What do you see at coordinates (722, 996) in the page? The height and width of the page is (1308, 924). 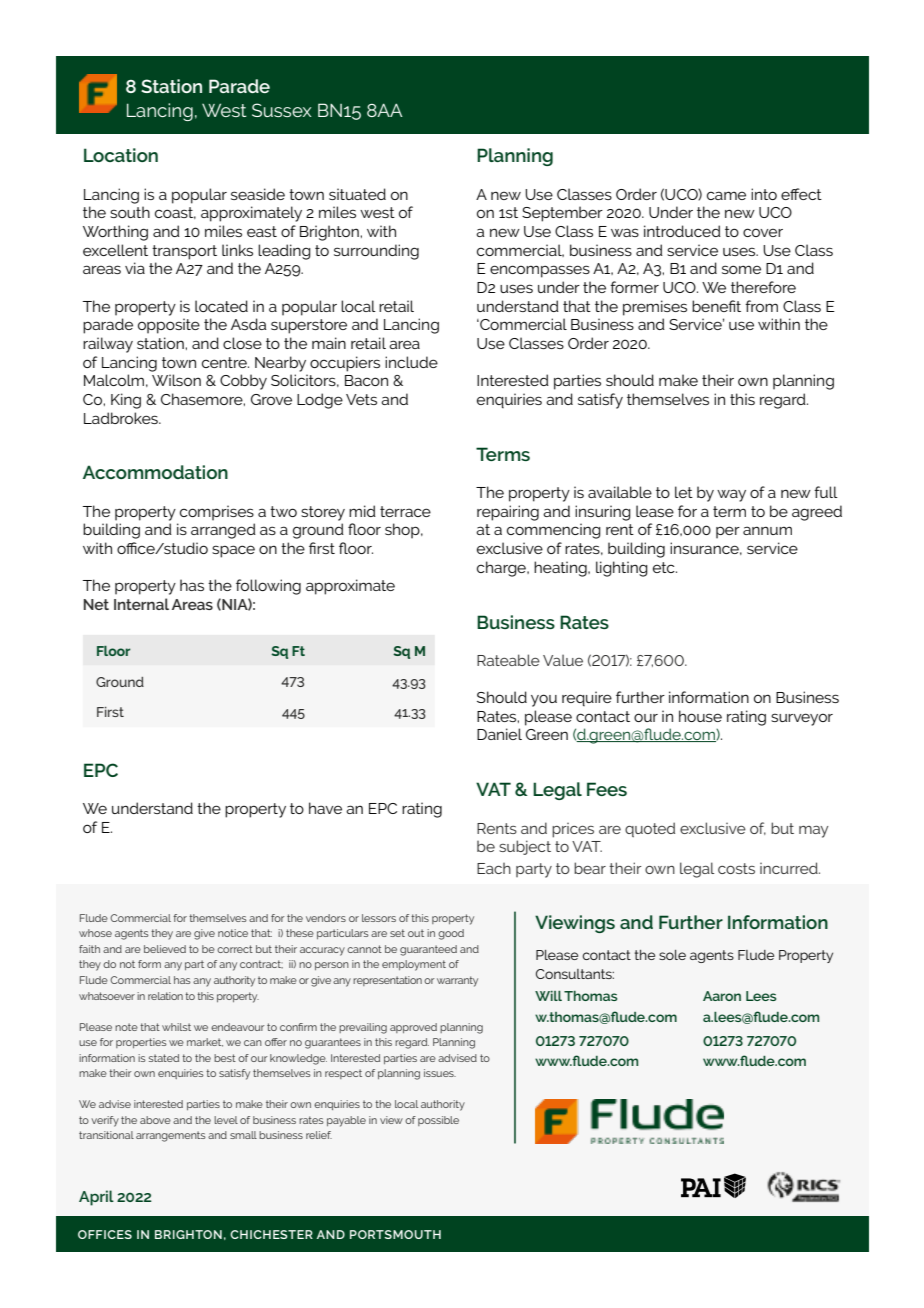 I see `Aaron` at bounding box center [722, 996].
